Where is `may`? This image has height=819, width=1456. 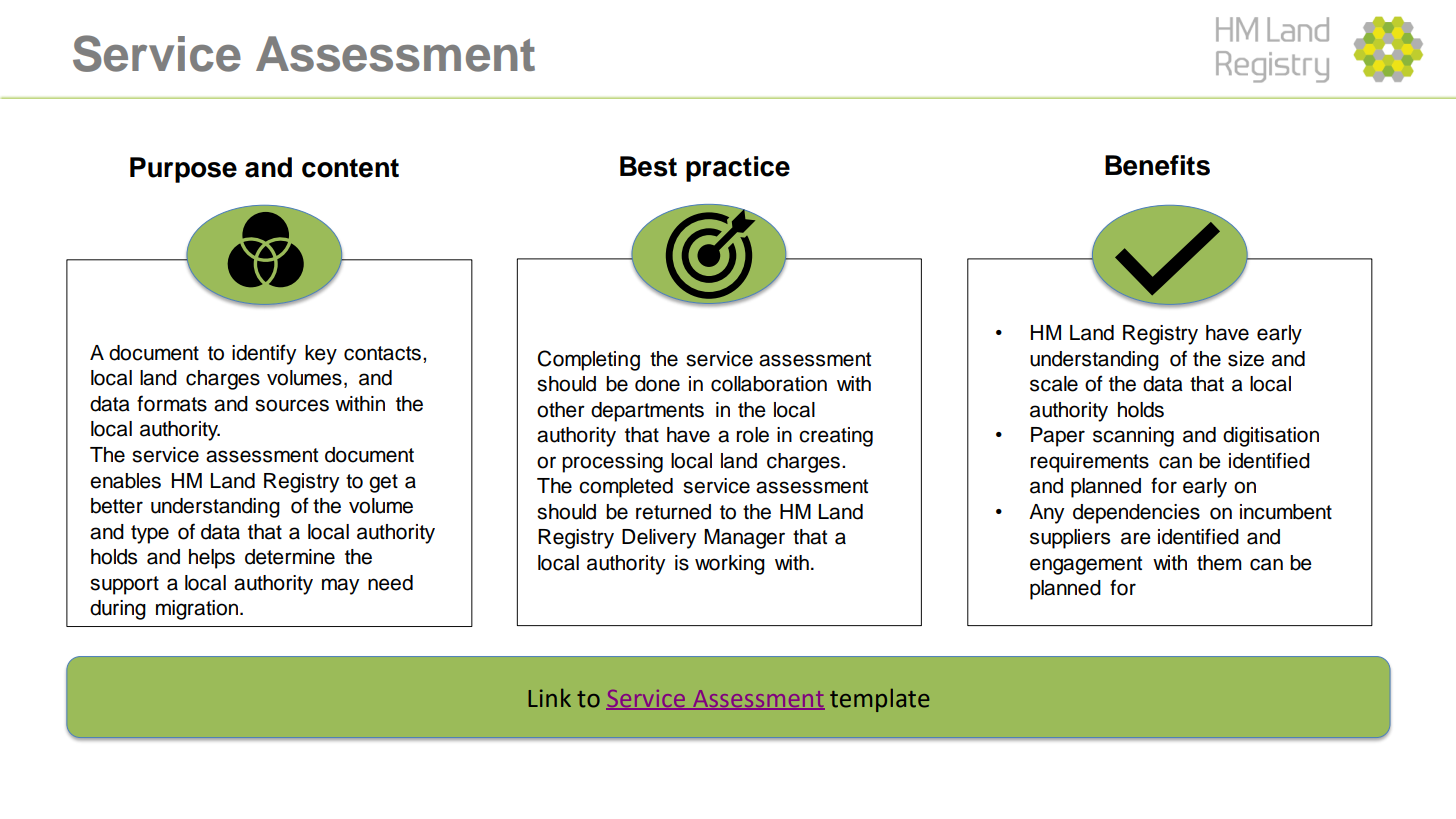 may is located at coordinates (340, 586).
